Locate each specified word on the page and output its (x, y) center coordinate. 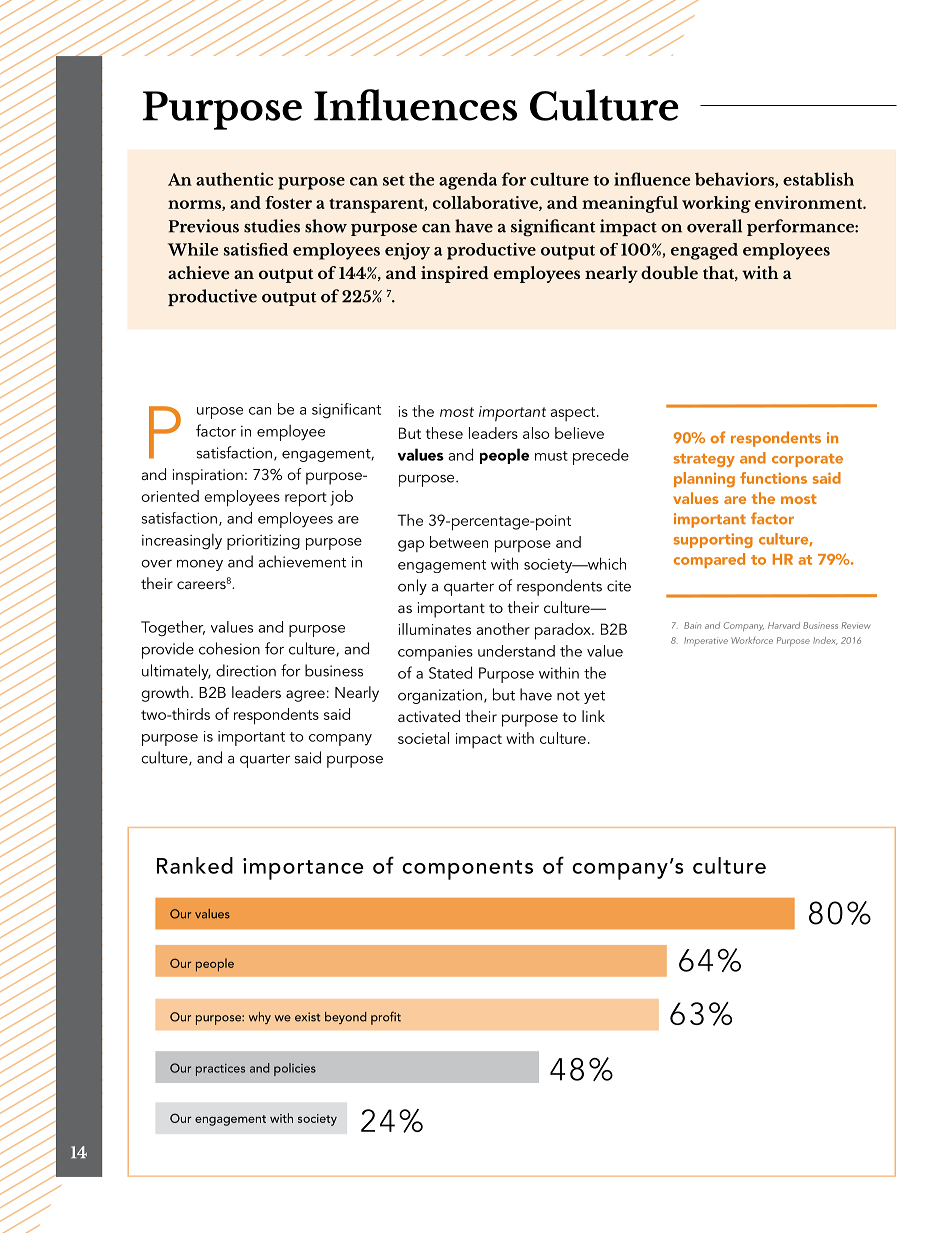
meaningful (630, 204)
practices (220, 1070)
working (716, 204)
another (503, 629)
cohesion (229, 648)
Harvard (784, 625)
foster (288, 202)
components (467, 870)
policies (295, 1069)
